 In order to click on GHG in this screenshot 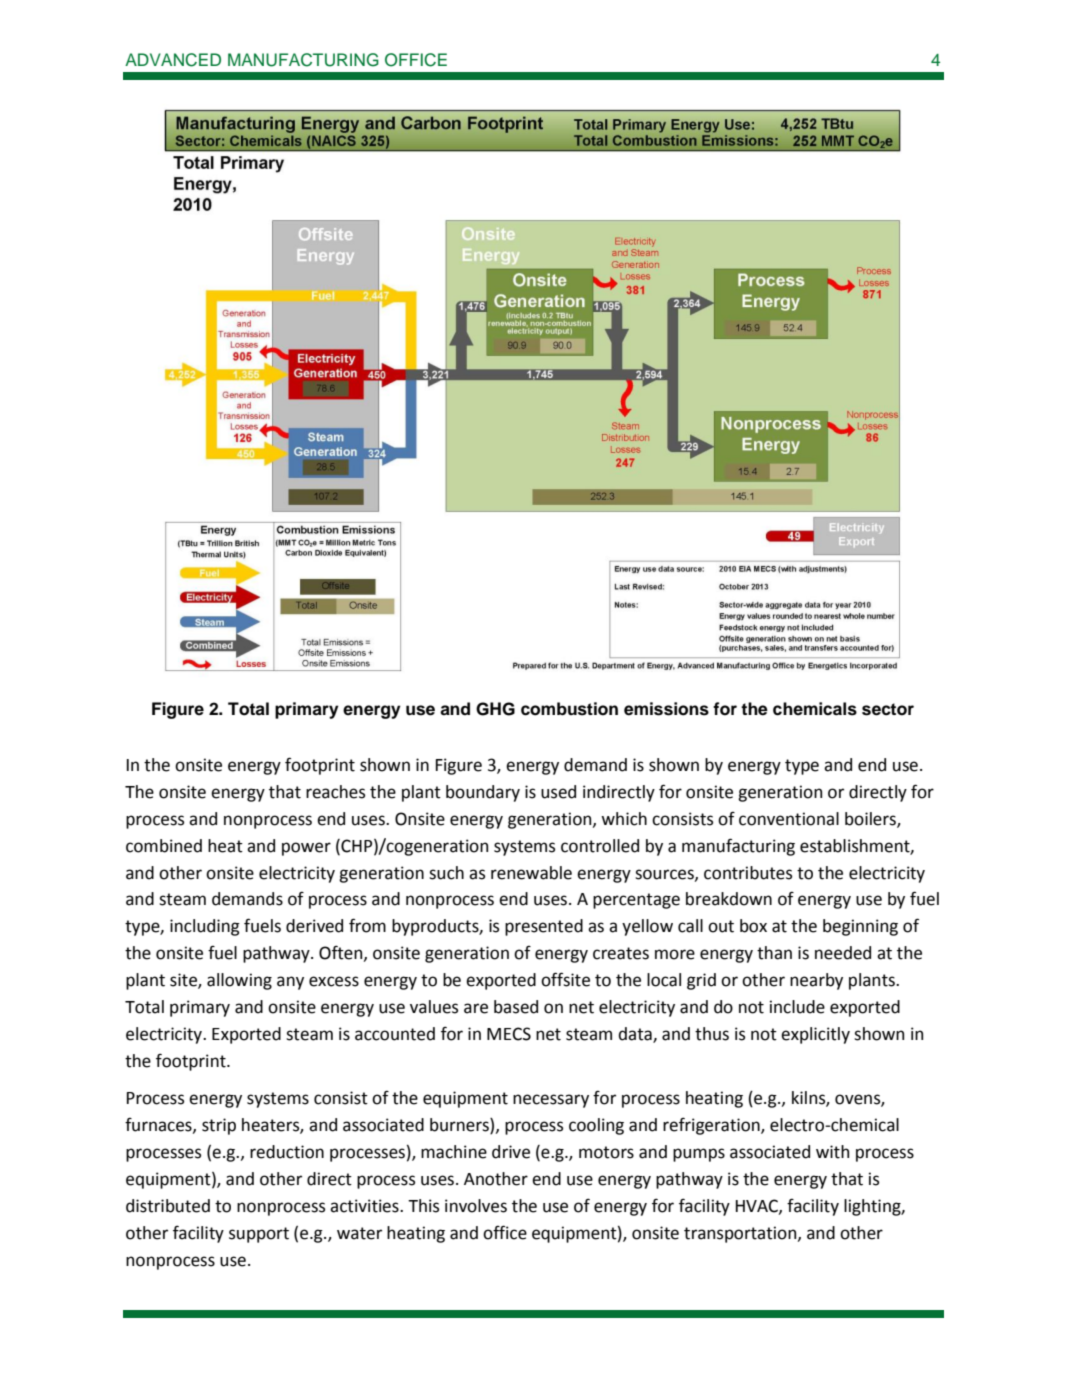, I will do `click(495, 709)`.
